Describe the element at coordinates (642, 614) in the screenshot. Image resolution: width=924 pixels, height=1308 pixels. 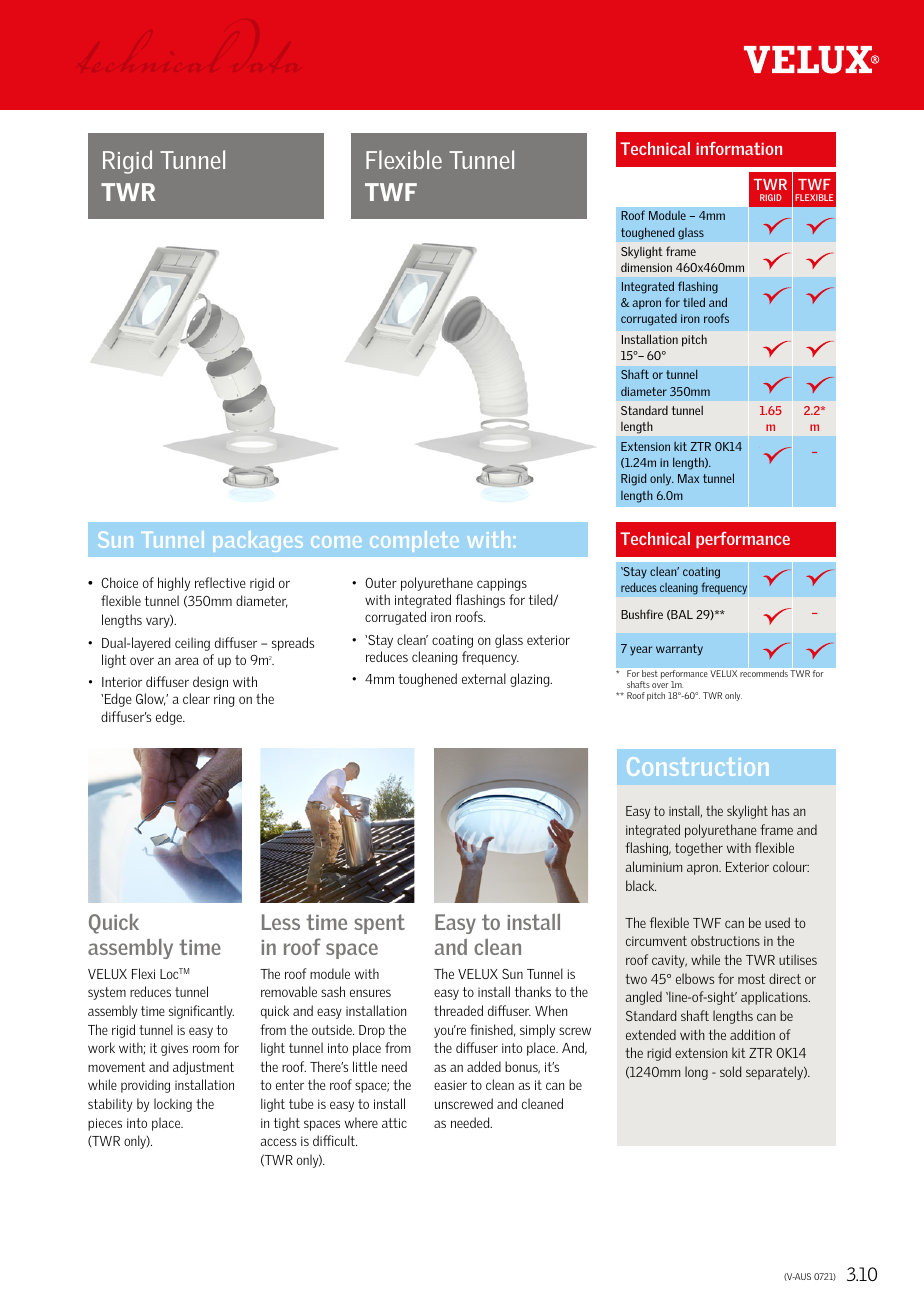
I see `Bushfire` at that location.
